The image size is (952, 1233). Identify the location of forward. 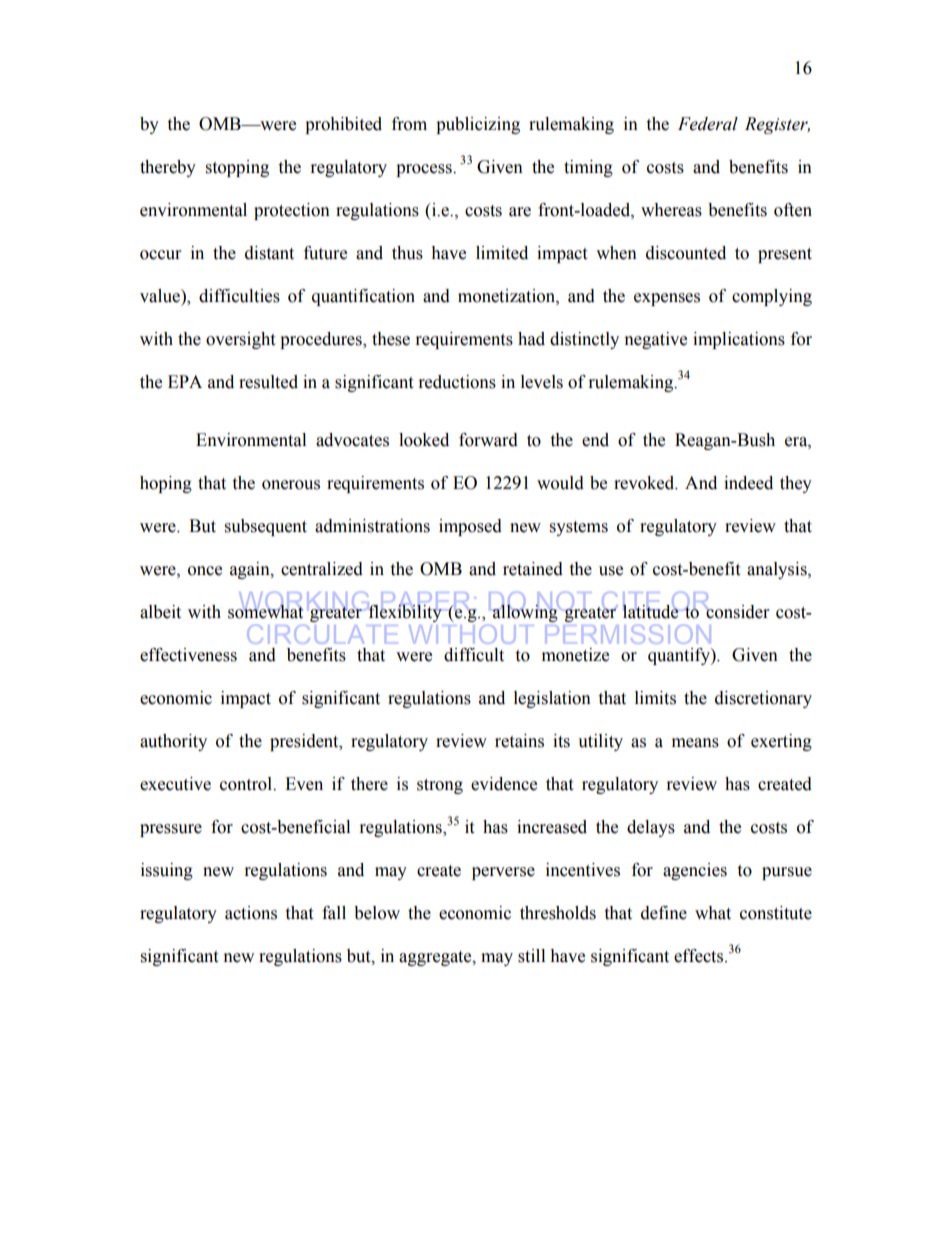
(488, 440).
